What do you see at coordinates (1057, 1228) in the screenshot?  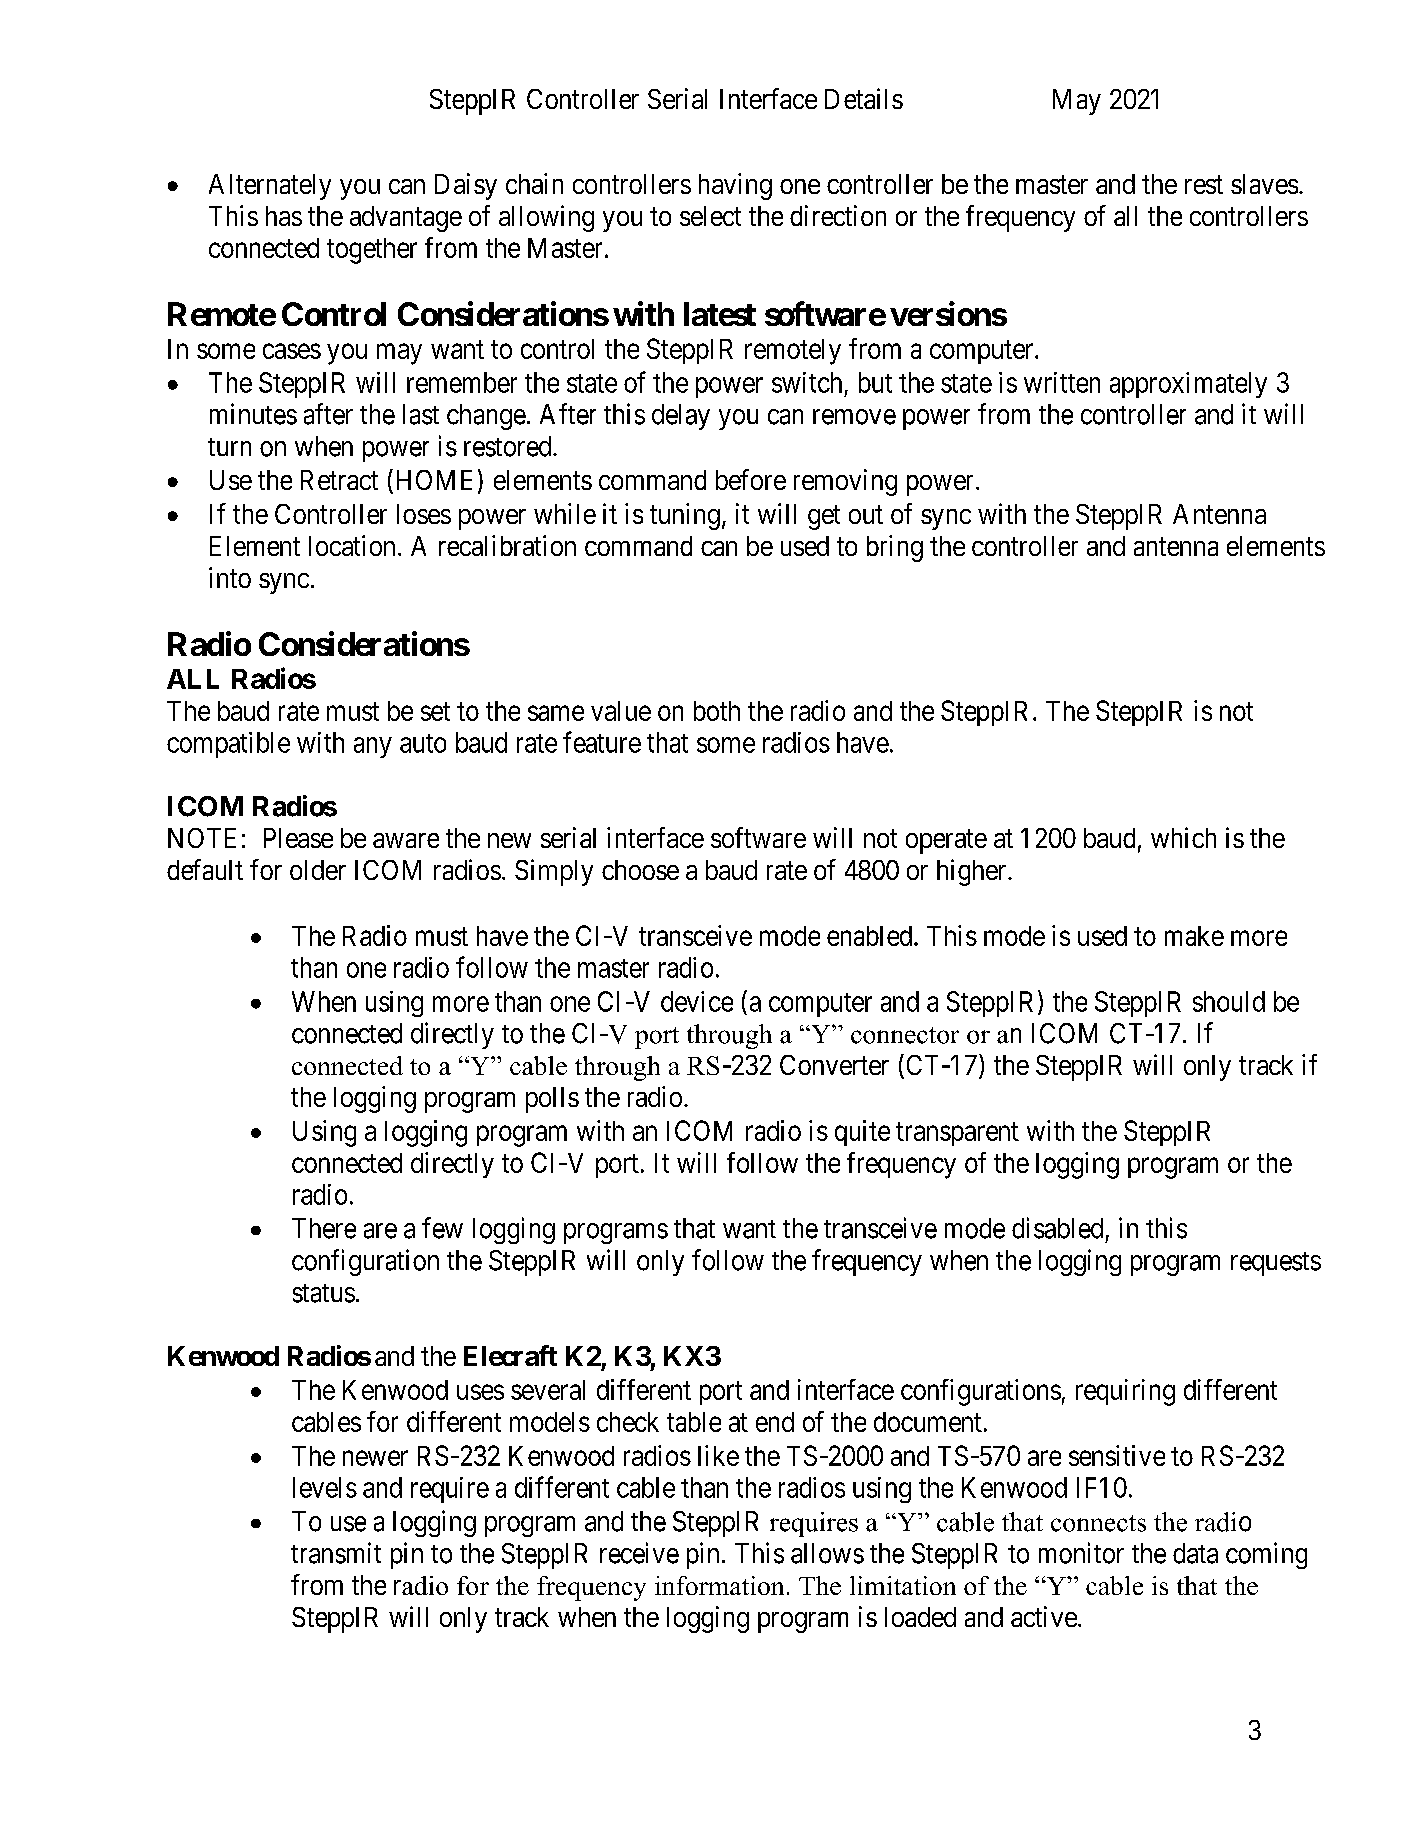 I see `disabled` at bounding box center [1057, 1228].
